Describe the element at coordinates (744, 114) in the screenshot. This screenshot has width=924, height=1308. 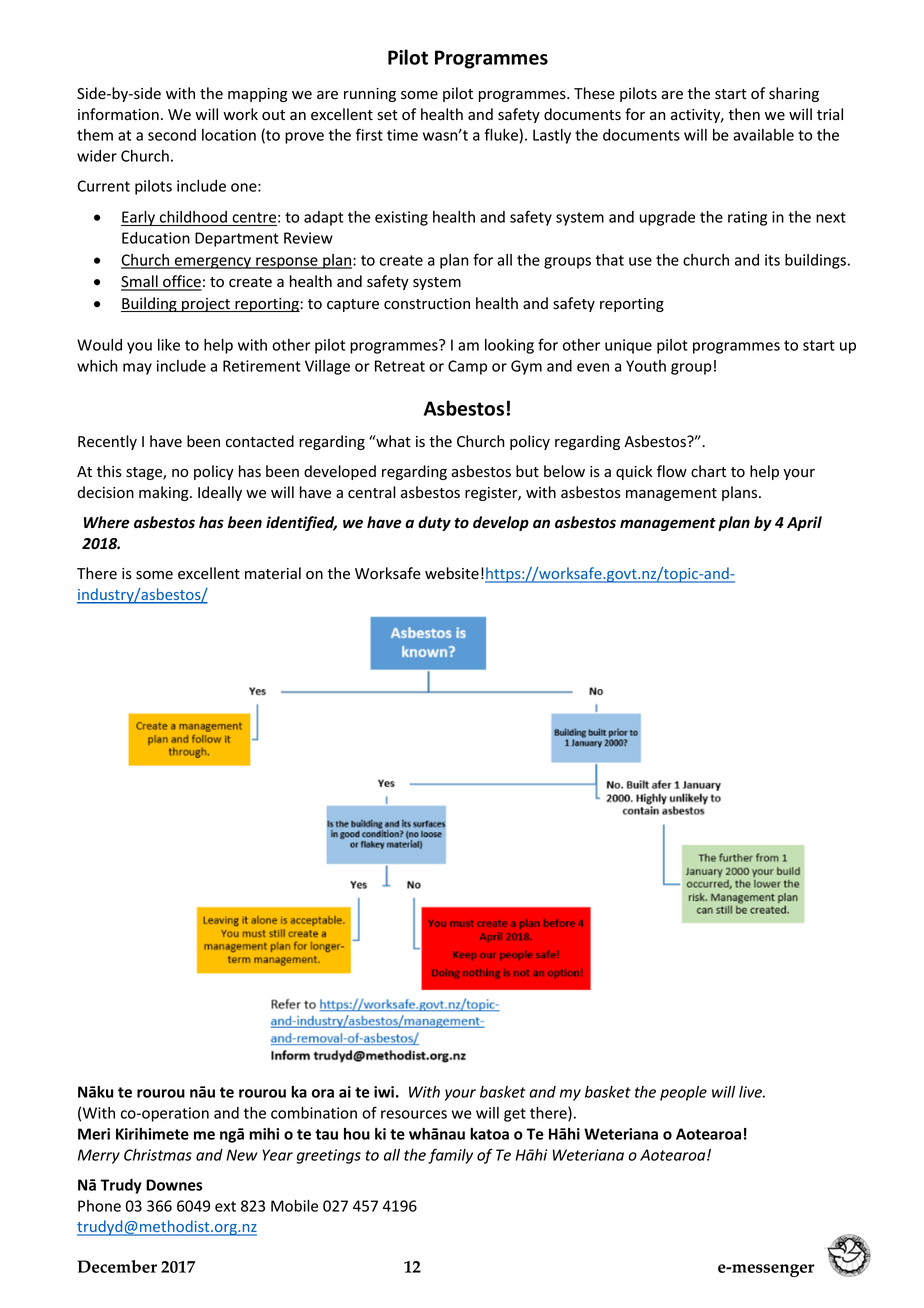
I see `then` at that location.
